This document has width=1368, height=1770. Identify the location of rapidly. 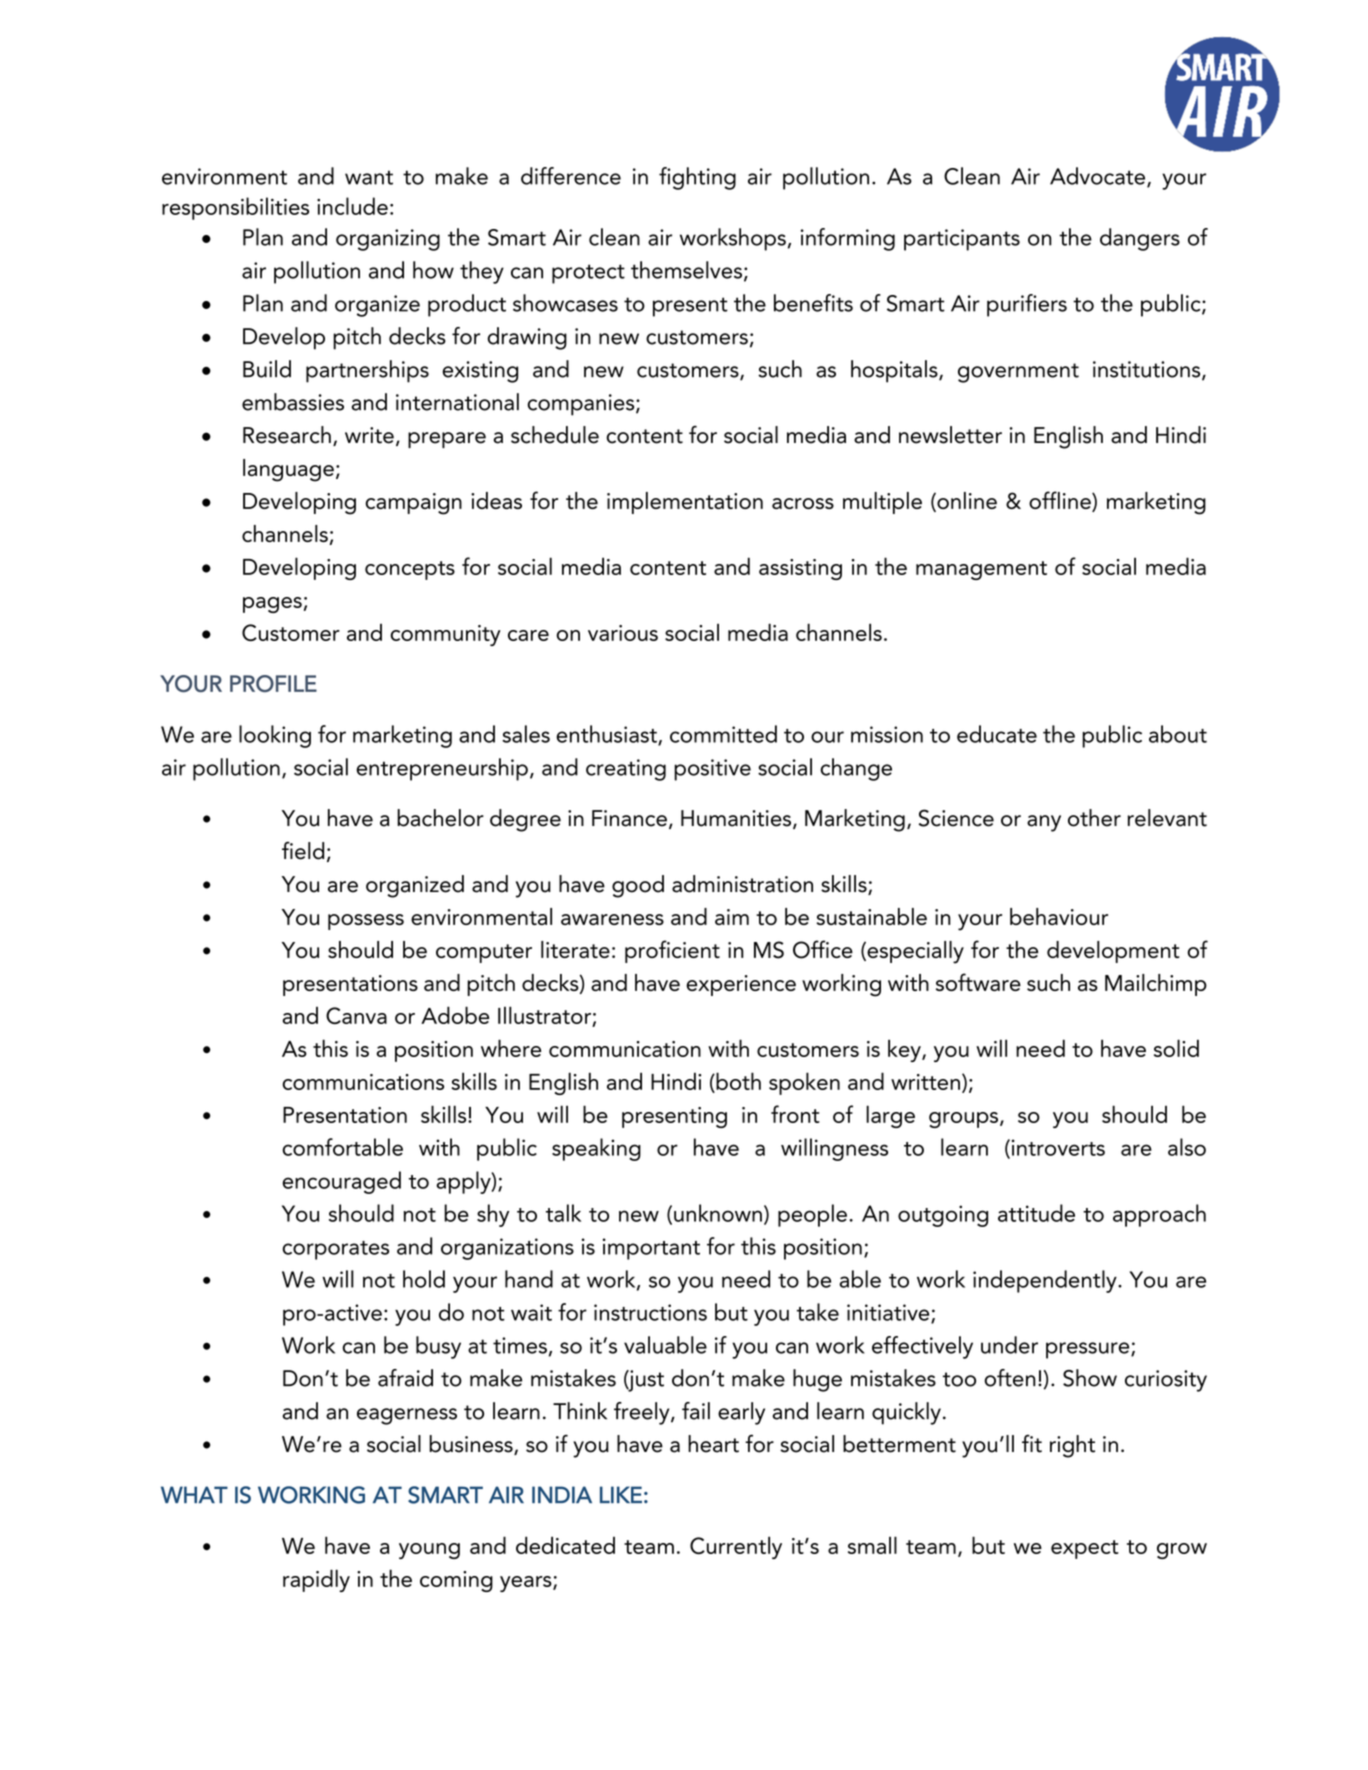
(316, 1580).
